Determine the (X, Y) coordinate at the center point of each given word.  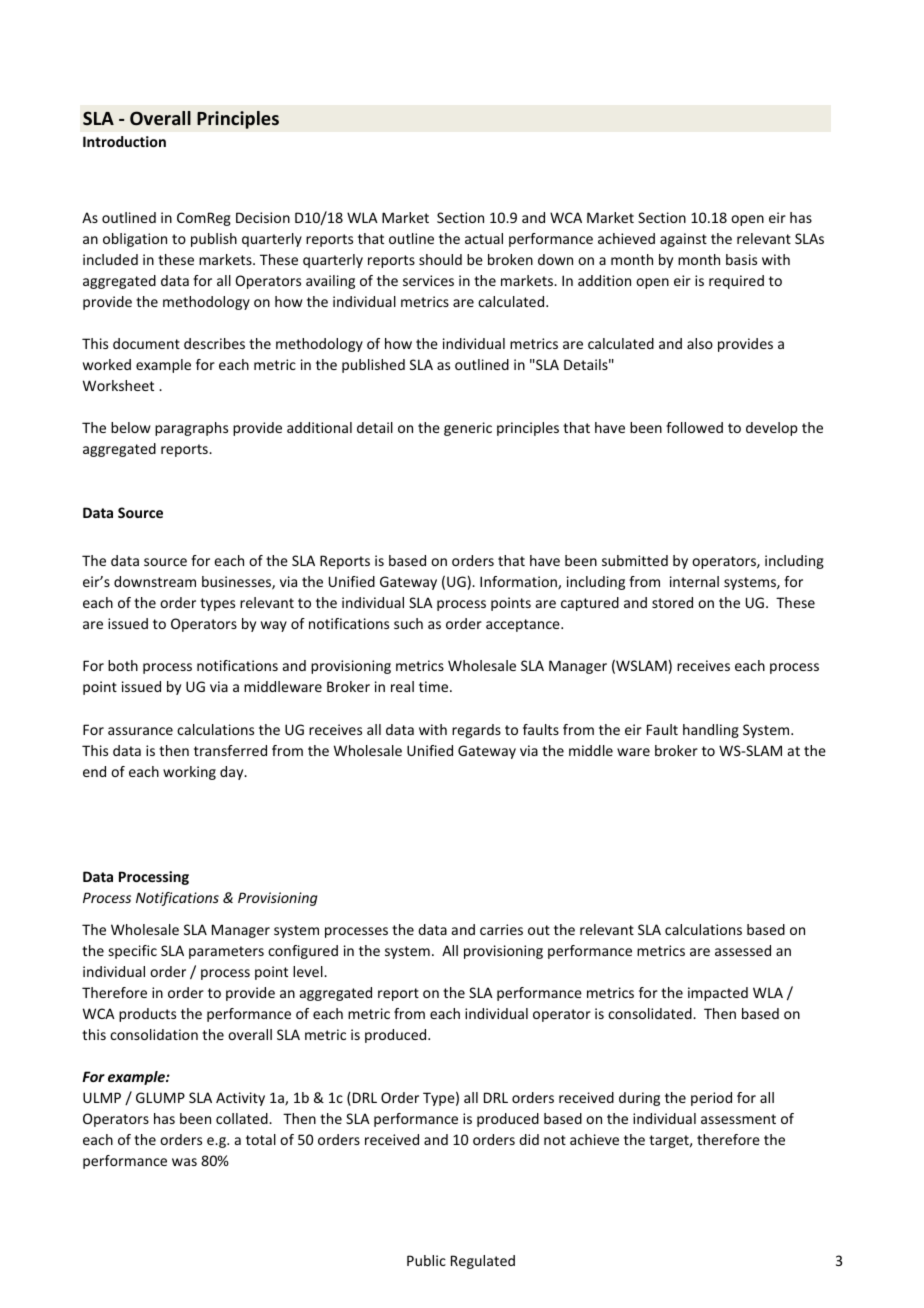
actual (484, 238)
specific (133, 952)
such (408, 623)
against (683, 240)
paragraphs (191, 429)
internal (694, 581)
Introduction (124, 141)
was (184, 1162)
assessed (743, 950)
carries (501, 929)
